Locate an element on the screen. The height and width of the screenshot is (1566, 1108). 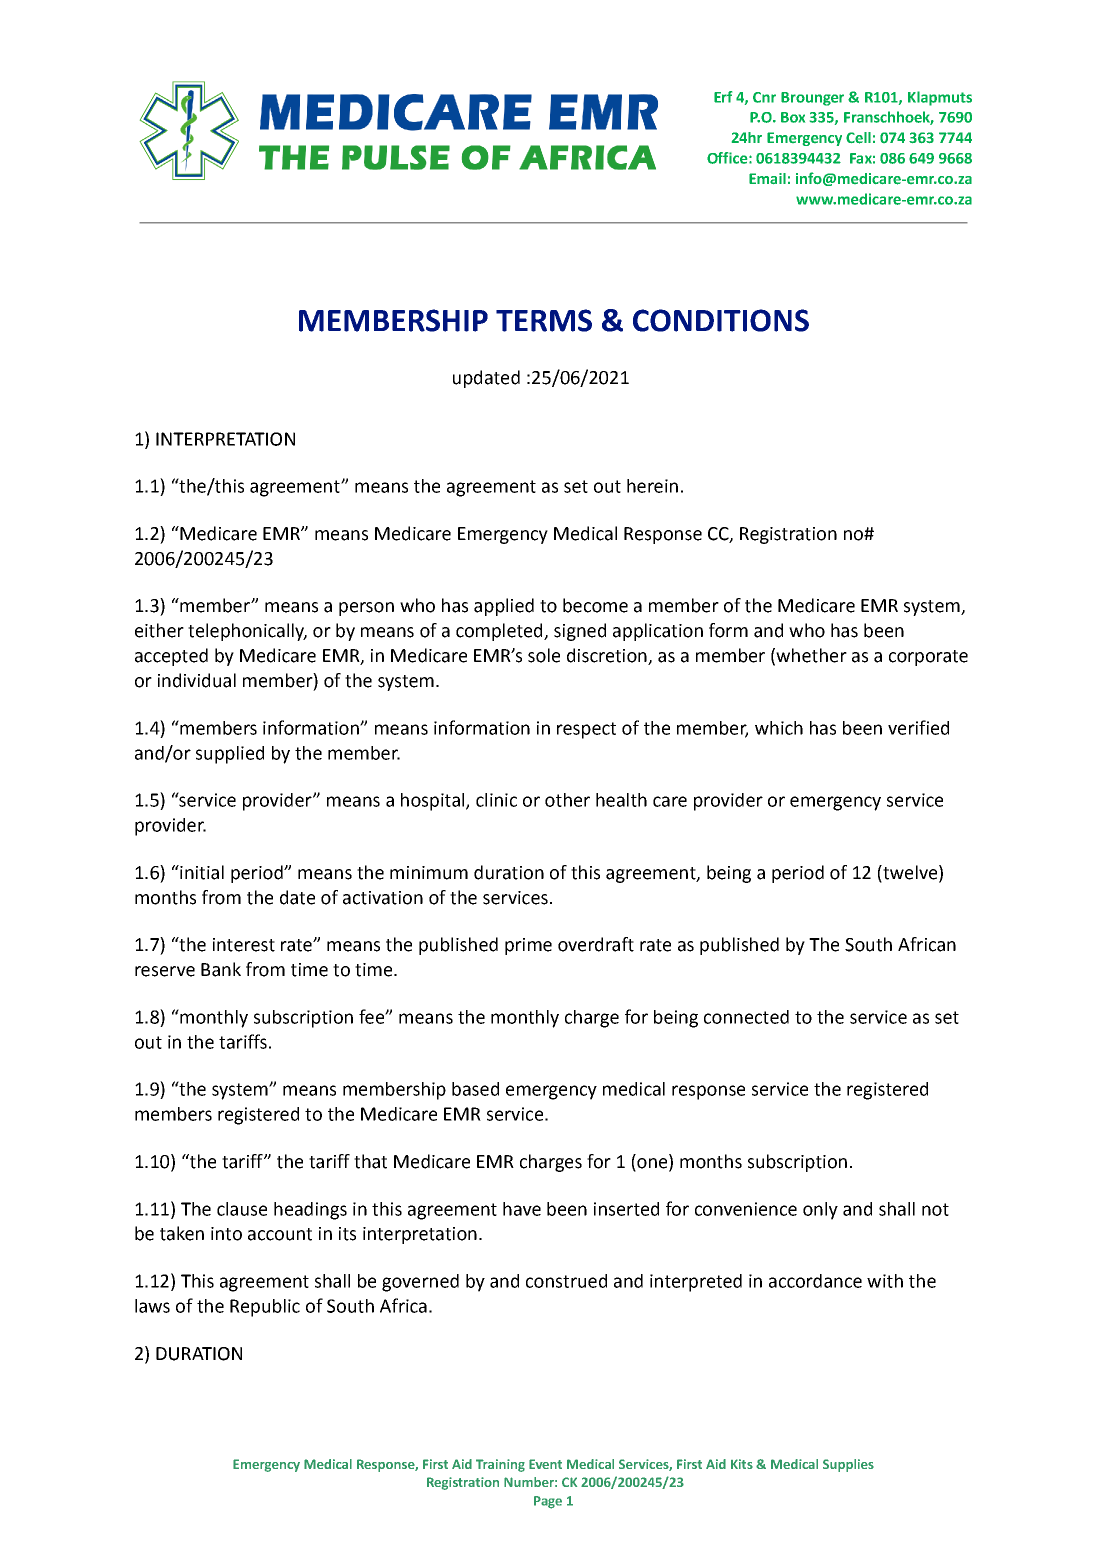
Cell is located at coordinates (858, 138).
